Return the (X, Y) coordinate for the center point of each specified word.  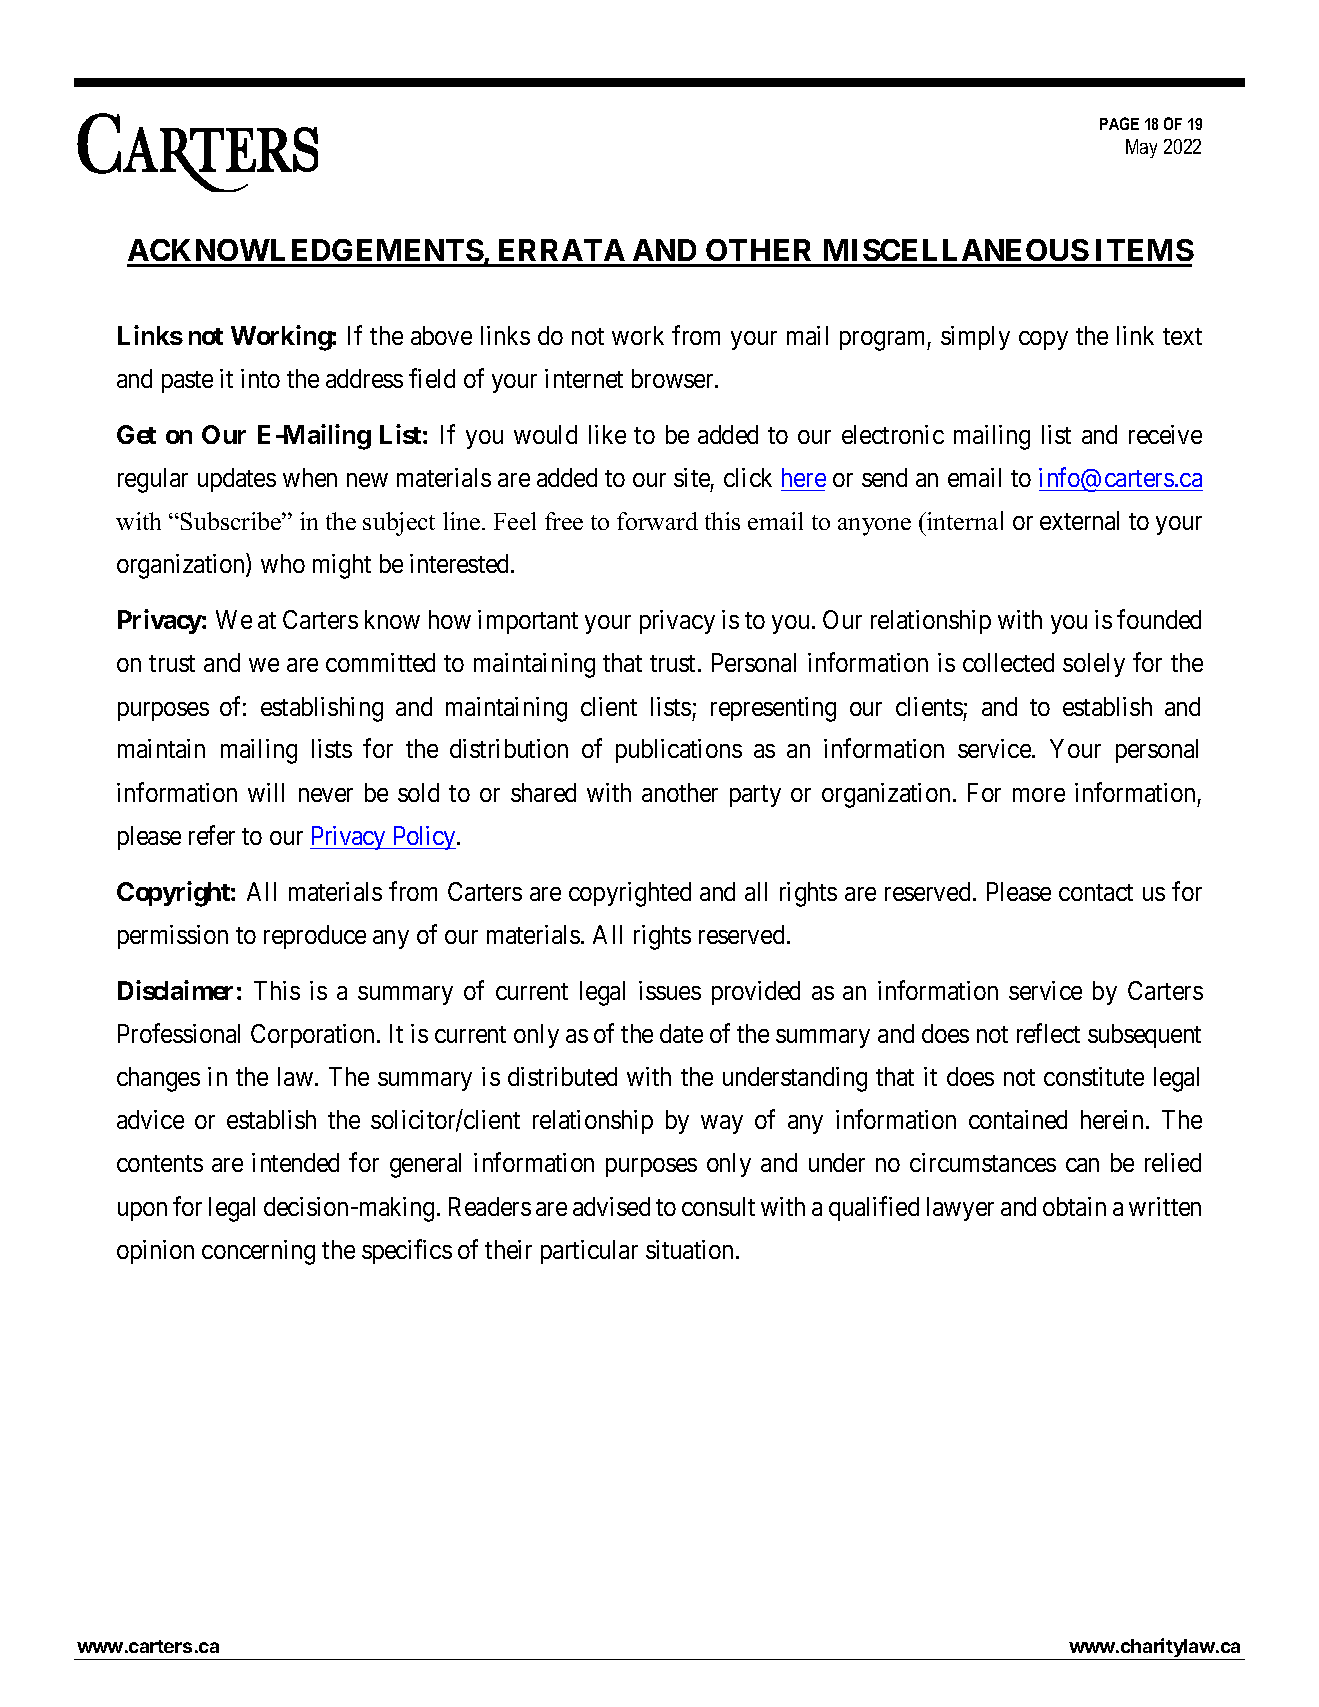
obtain (1074, 1206)
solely (1094, 665)
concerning (258, 1252)
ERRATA (562, 250)
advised (611, 1206)
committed (380, 662)
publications (679, 751)
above (441, 335)
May (1141, 148)
